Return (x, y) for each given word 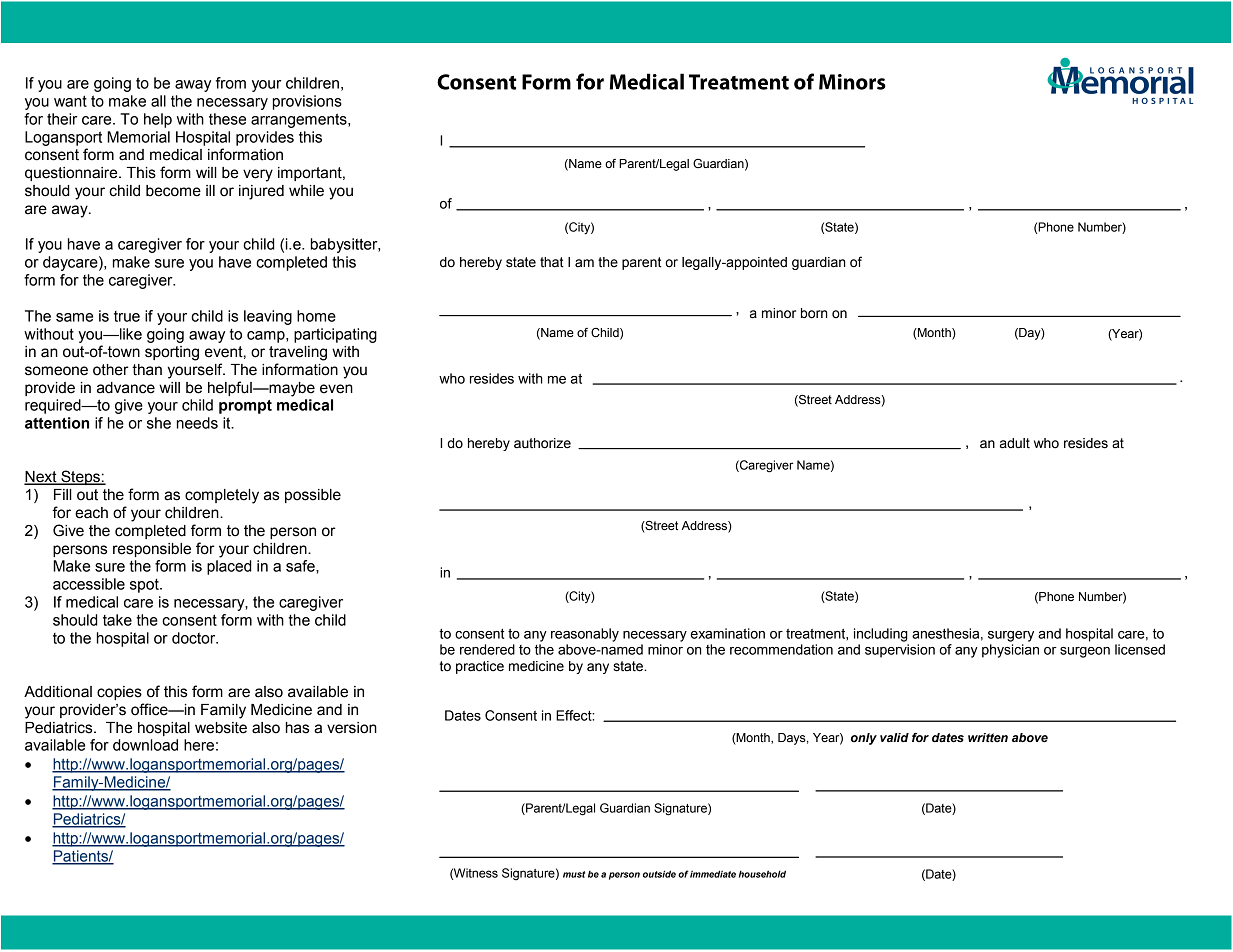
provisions (307, 102)
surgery (1011, 636)
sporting (172, 353)
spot (145, 586)
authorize (542, 443)
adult (1015, 443)
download (145, 745)
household (762, 874)
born (814, 313)
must (574, 874)
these (227, 119)
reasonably (585, 635)
